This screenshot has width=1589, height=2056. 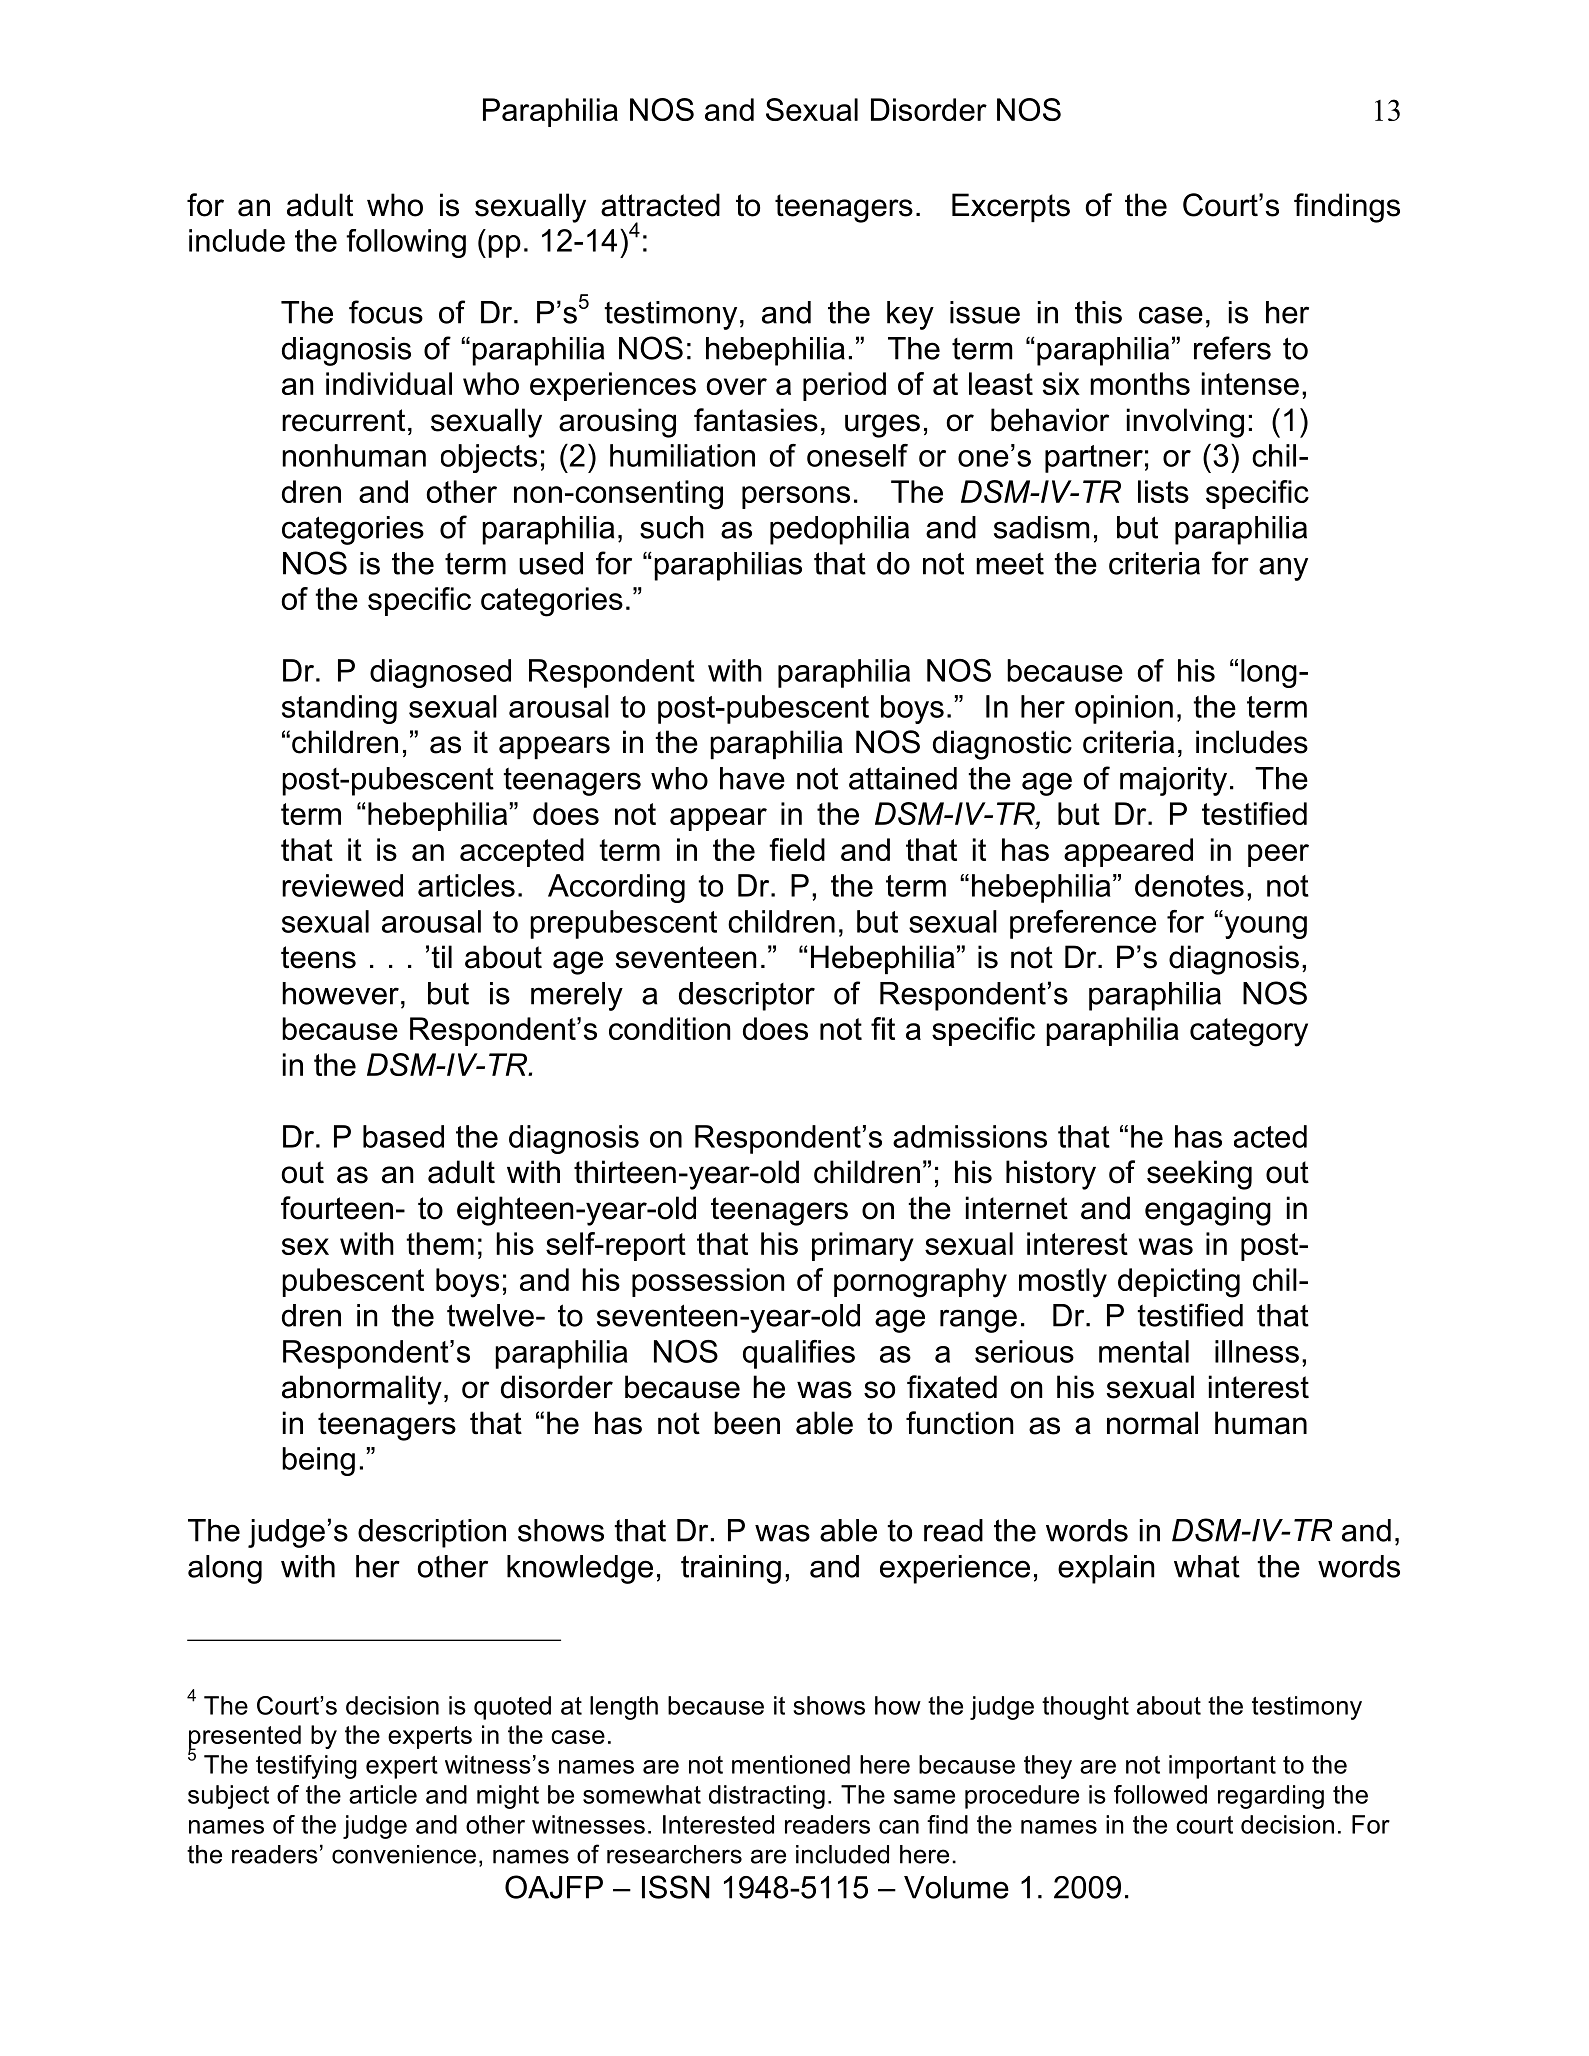 What do you see at coordinates (1098, 312) in the screenshot?
I see `this` at bounding box center [1098, 312].
